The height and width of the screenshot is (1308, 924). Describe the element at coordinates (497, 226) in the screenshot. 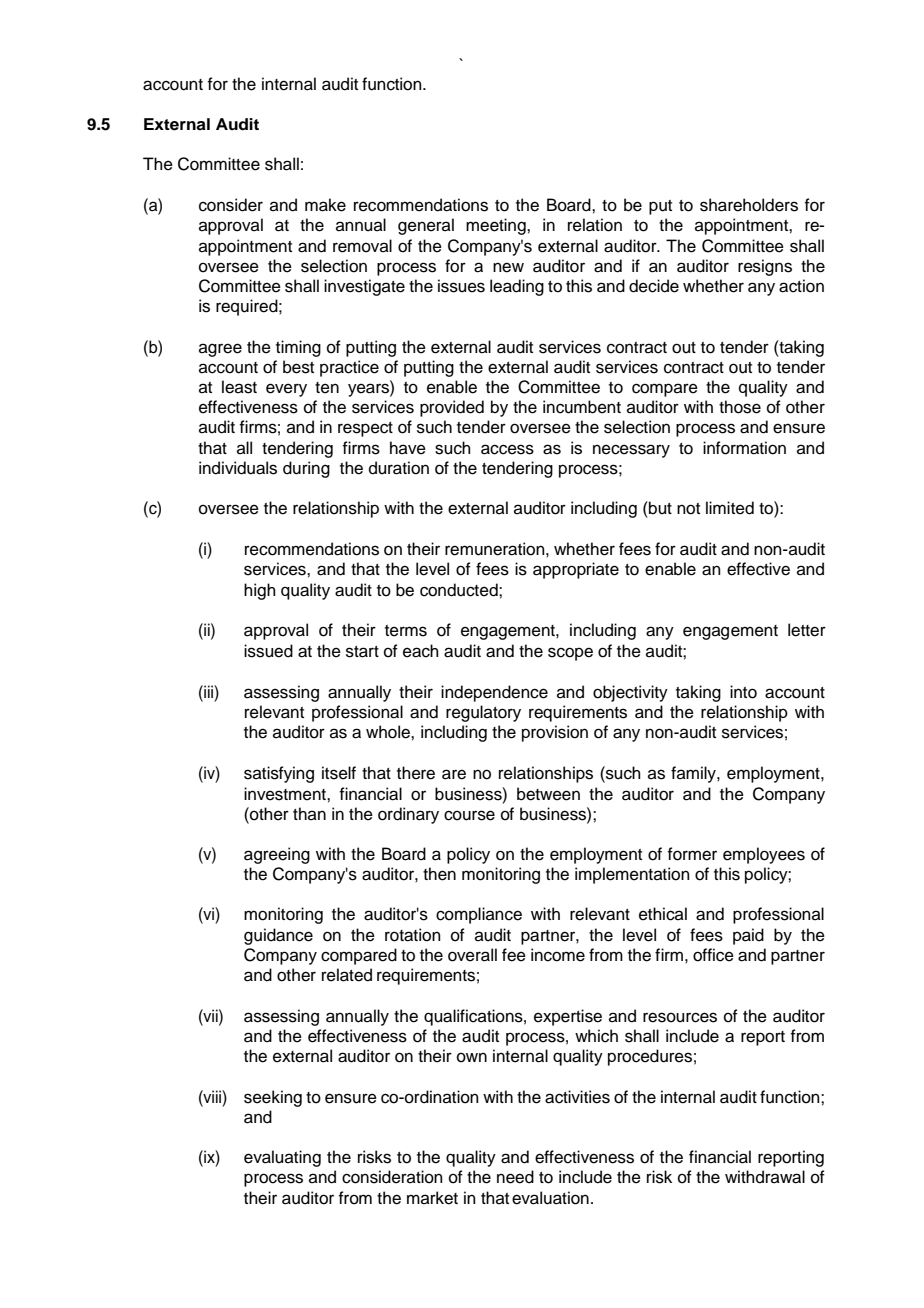

I see `meeting` at that location.
